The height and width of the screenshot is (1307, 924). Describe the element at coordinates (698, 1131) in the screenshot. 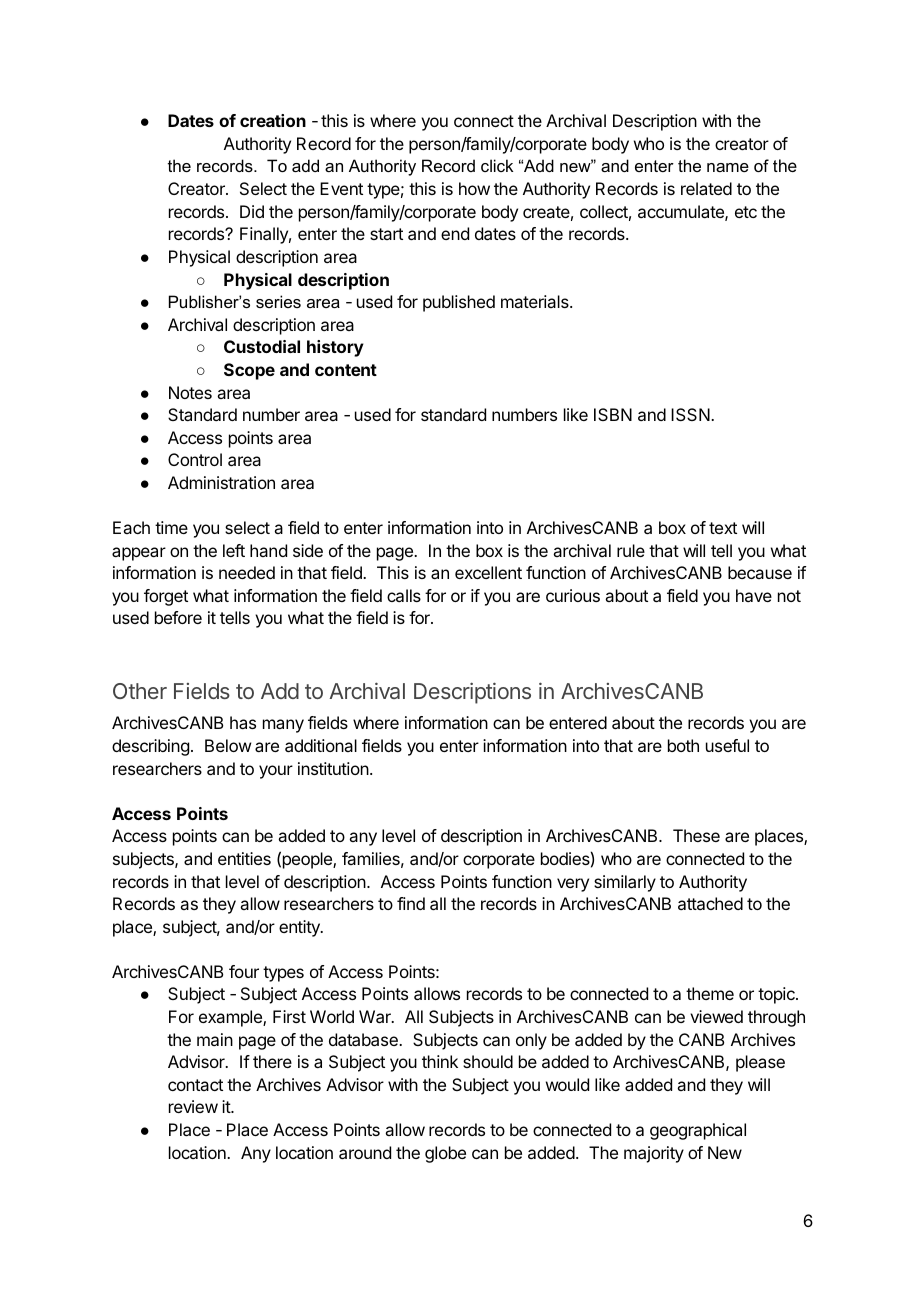

I see `geographical` at that location.
